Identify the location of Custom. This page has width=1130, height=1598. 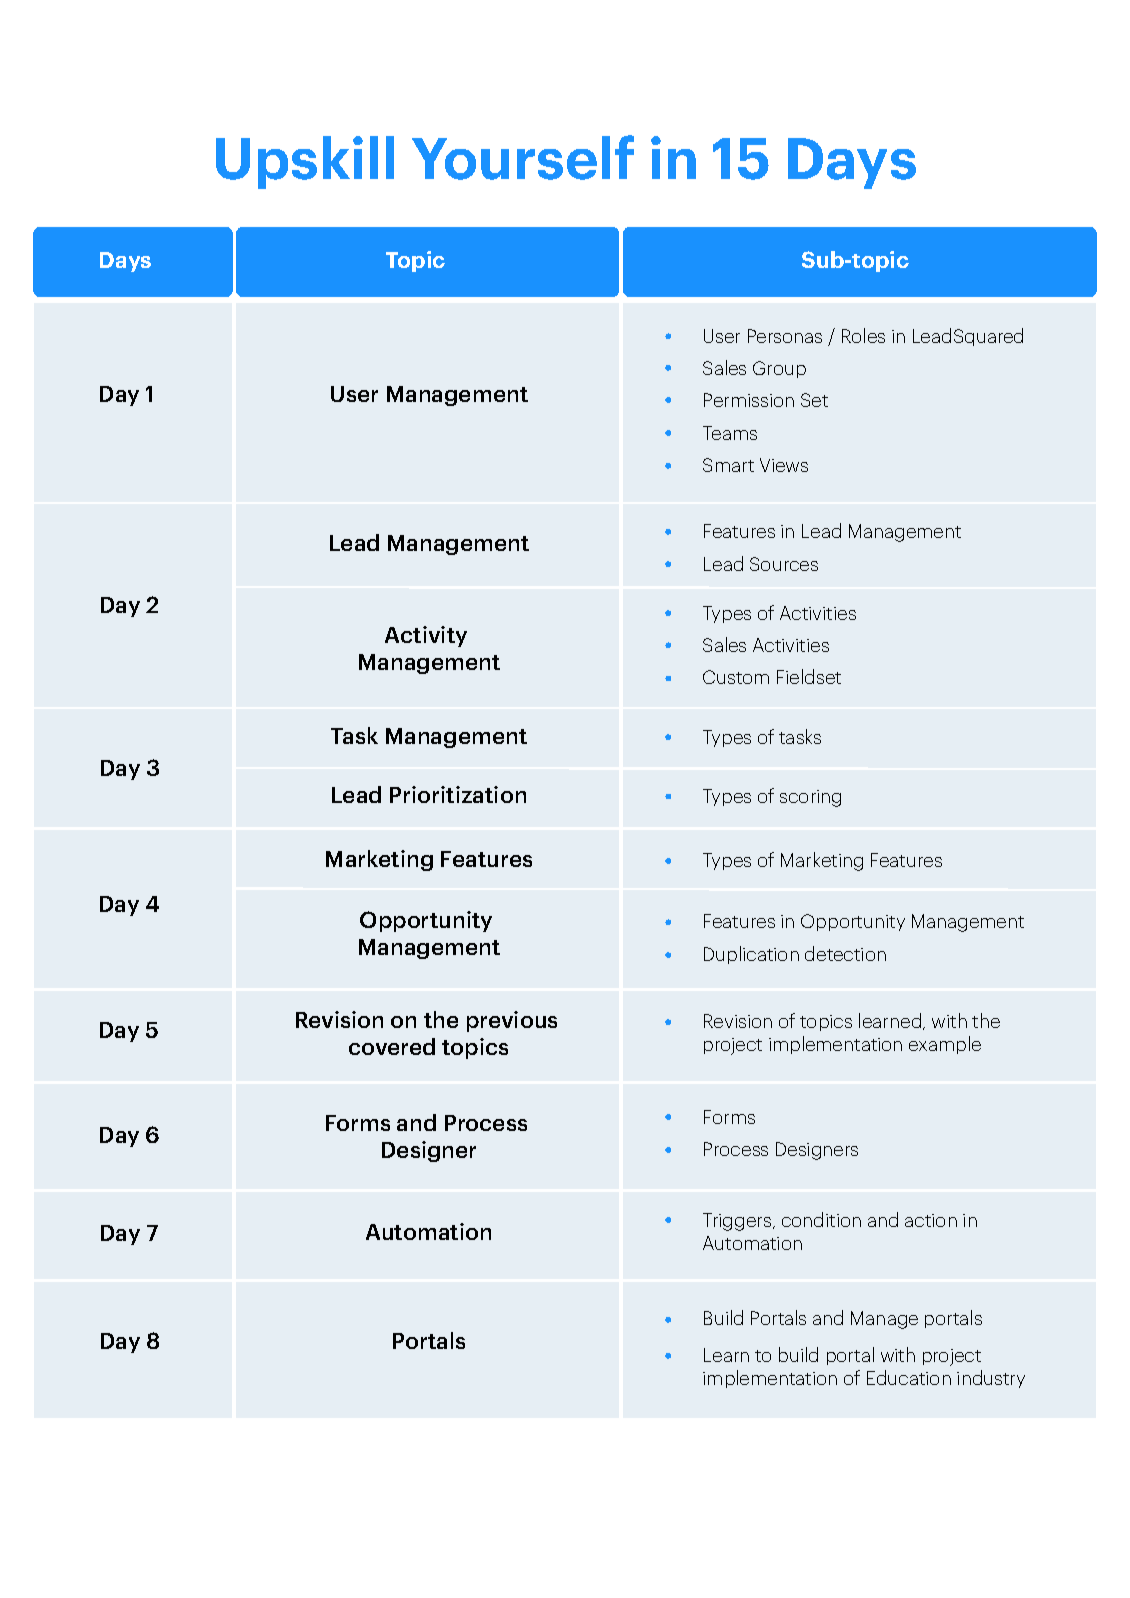
(736, 677).
